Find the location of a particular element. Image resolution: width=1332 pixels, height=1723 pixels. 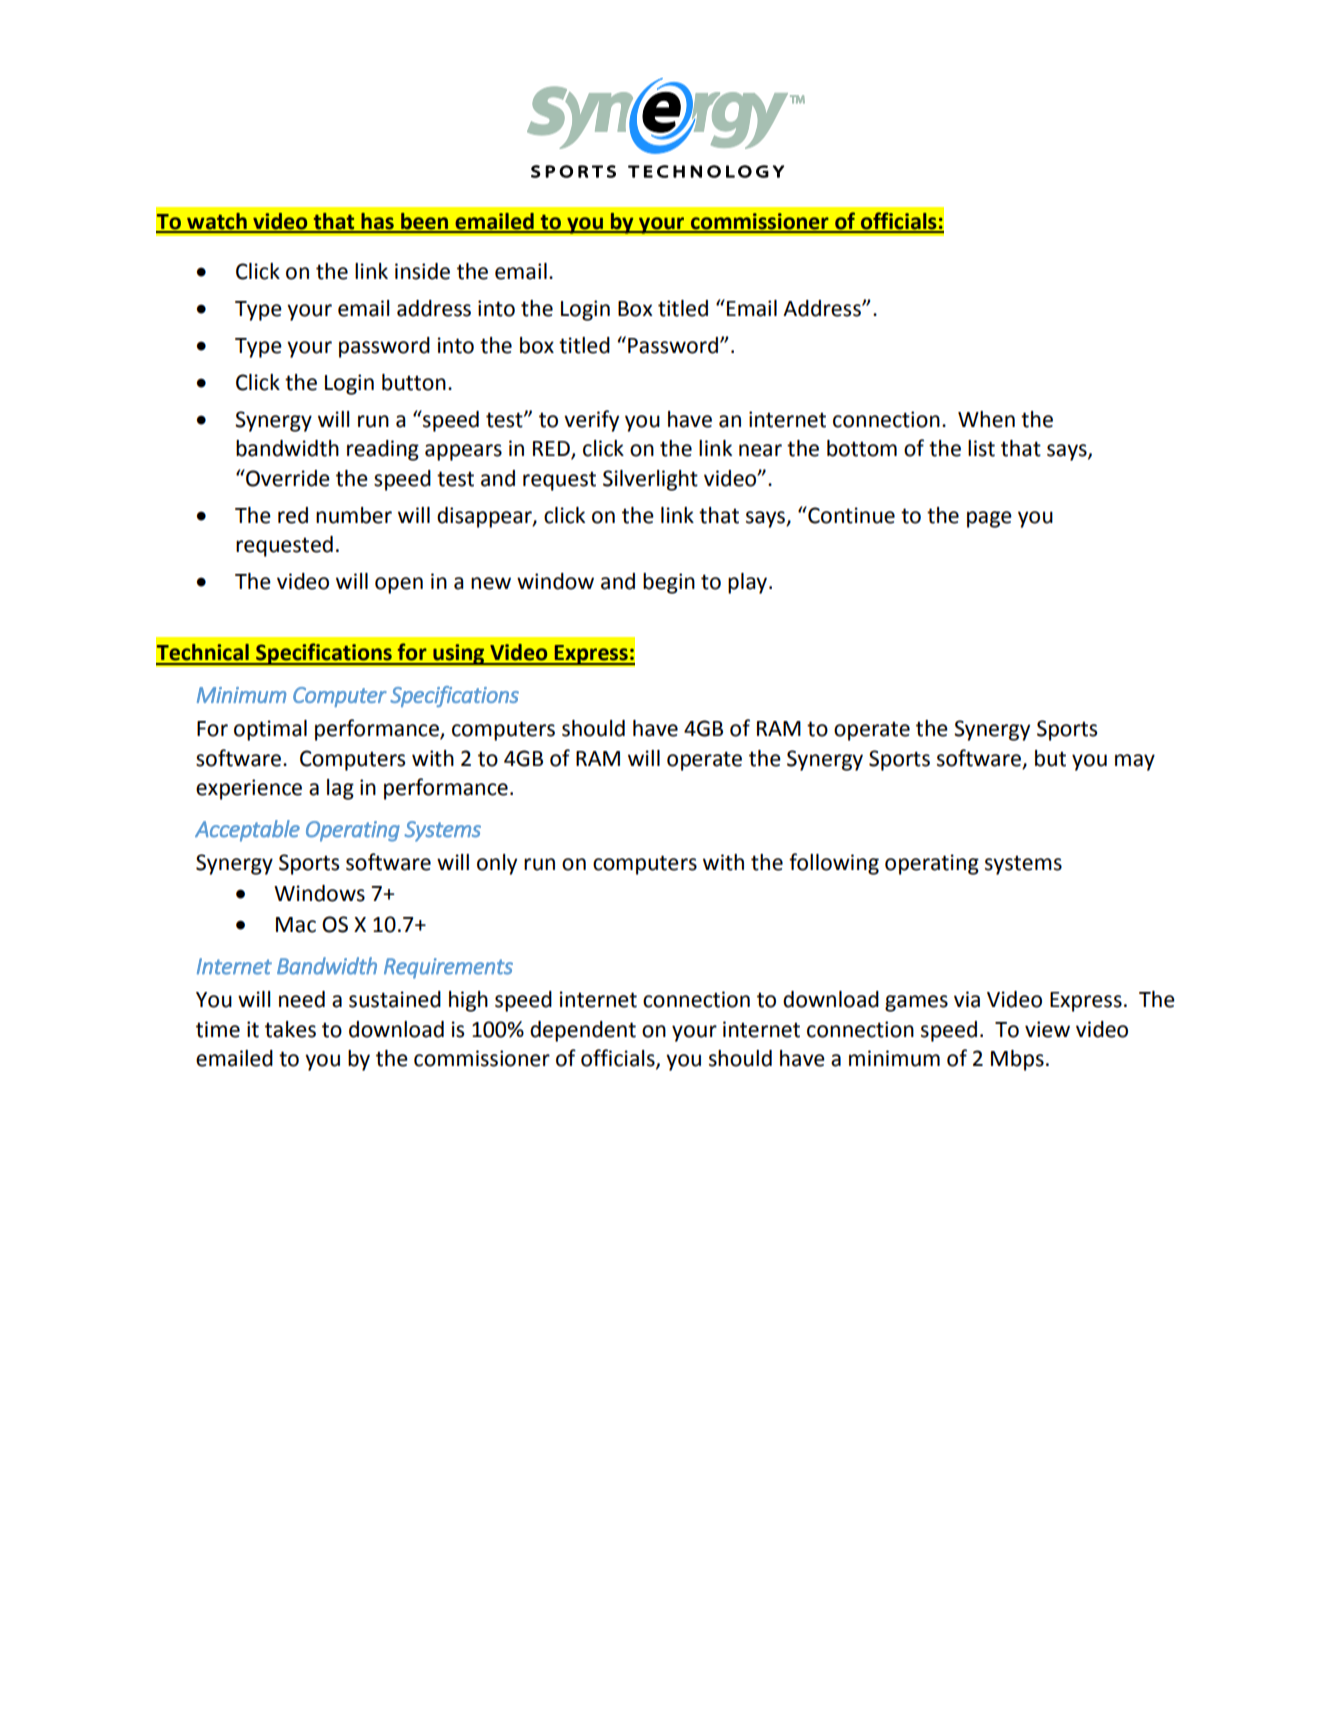

begin is located at coordinates (669, 583).
